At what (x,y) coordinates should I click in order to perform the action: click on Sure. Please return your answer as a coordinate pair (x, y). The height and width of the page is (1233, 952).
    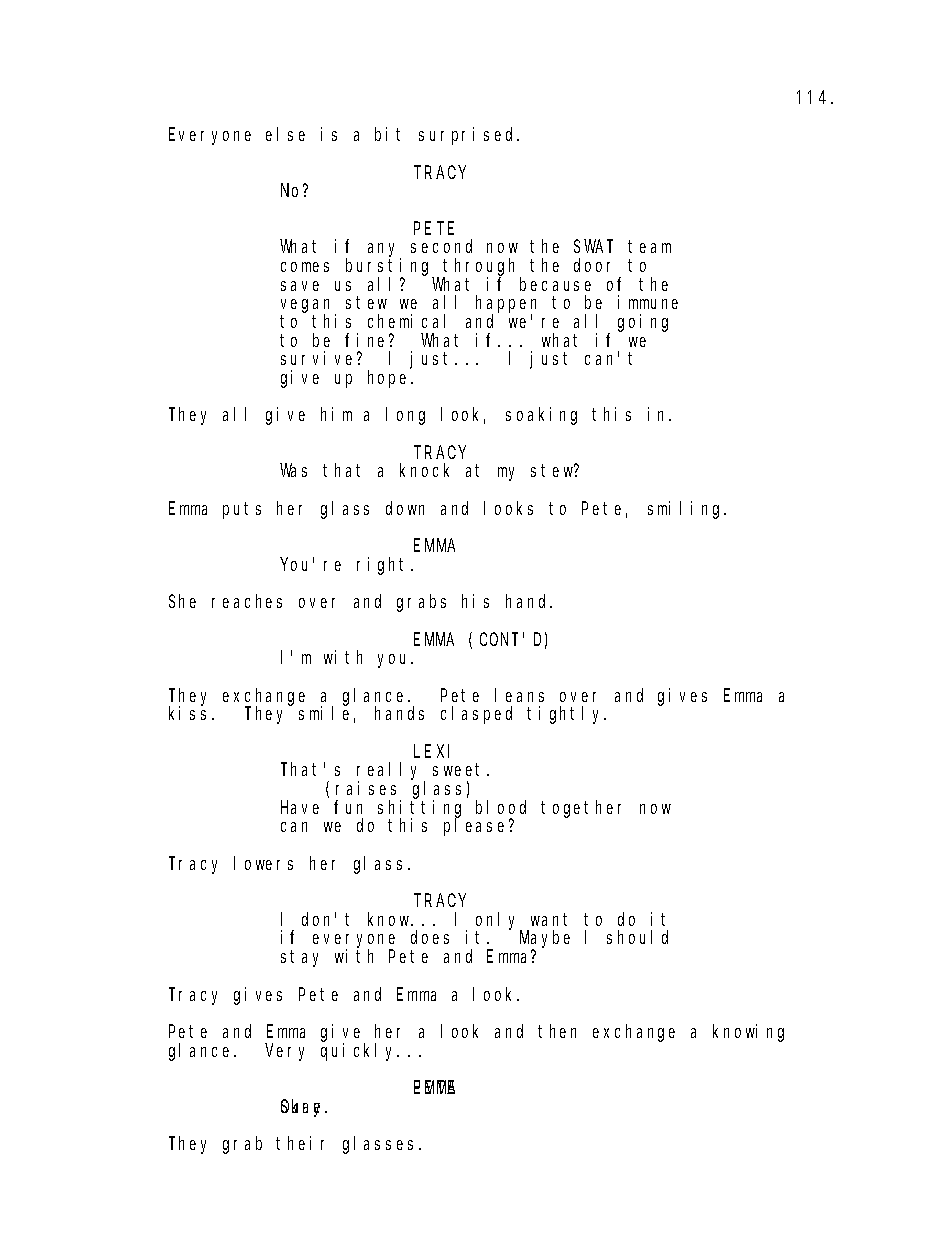
    Looking at the image, I should click on (303, 1108).
